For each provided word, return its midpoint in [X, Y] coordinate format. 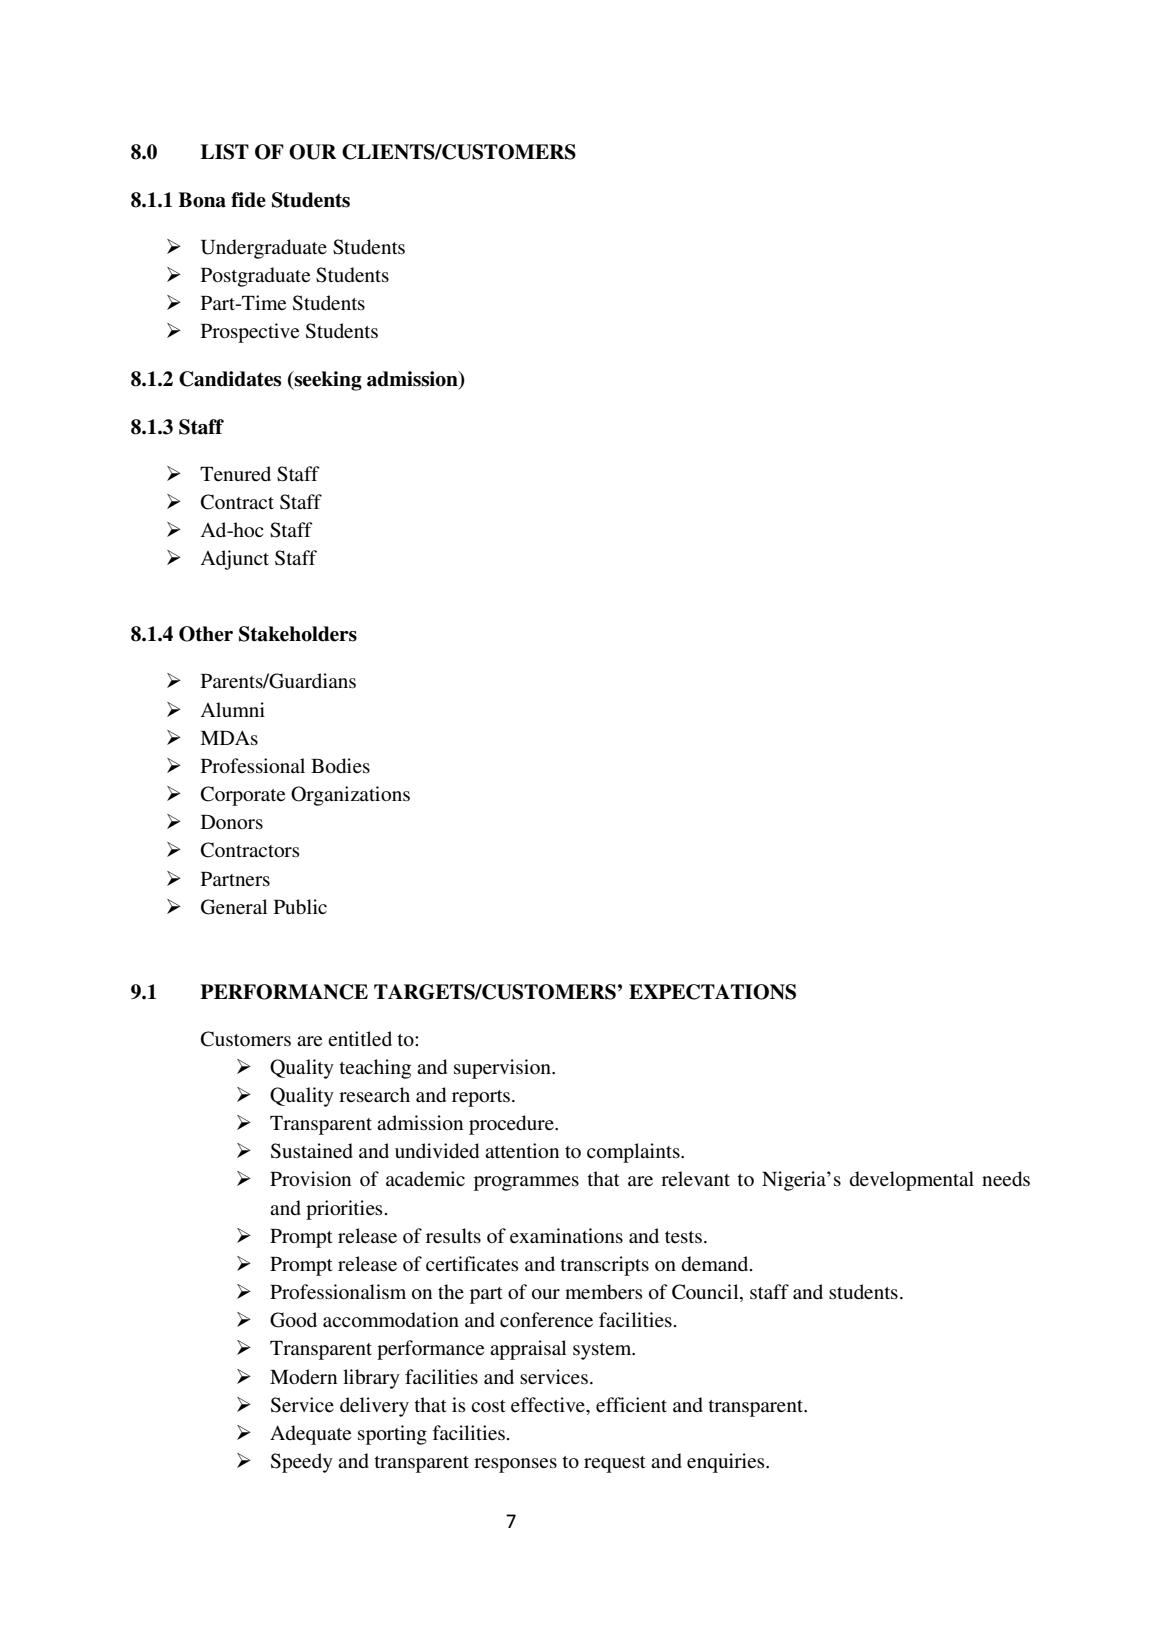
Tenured [235, 474]
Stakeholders [298, 634]
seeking [327, 381]
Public [300, 907]
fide [248, 200]
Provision [310, 1179]
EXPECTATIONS [712, 992]
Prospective [250, 333]
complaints [634, 1153]
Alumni [232, 709]
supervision [503, 1069]
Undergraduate [264, 249]
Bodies [340, 766]
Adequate [310, 1435]
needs [1006, 1179]
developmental [912, 1181]
